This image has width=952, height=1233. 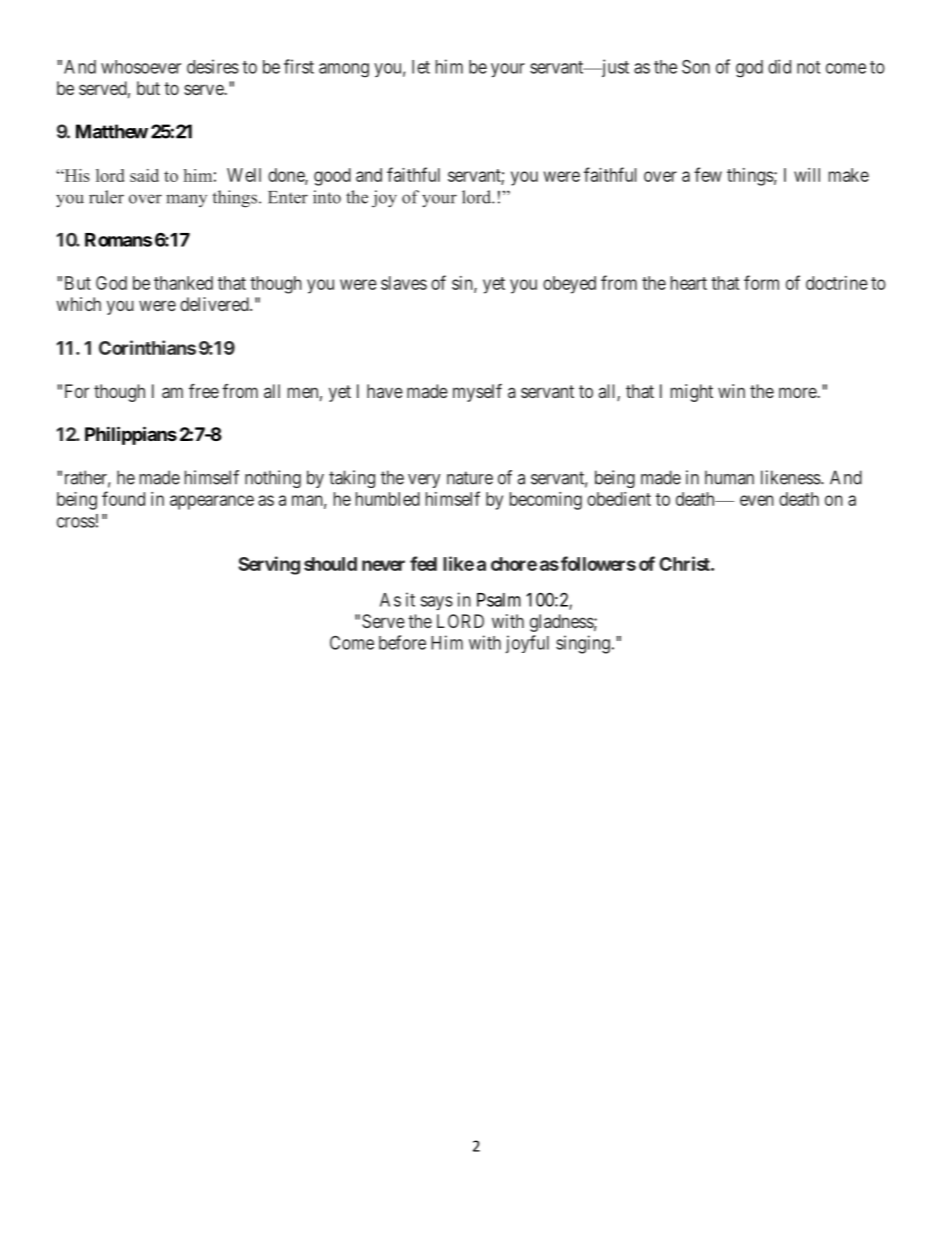 What do you see at coordinates (583, 644) in the image?
I see `singing` at bounding box center [583, 644].
